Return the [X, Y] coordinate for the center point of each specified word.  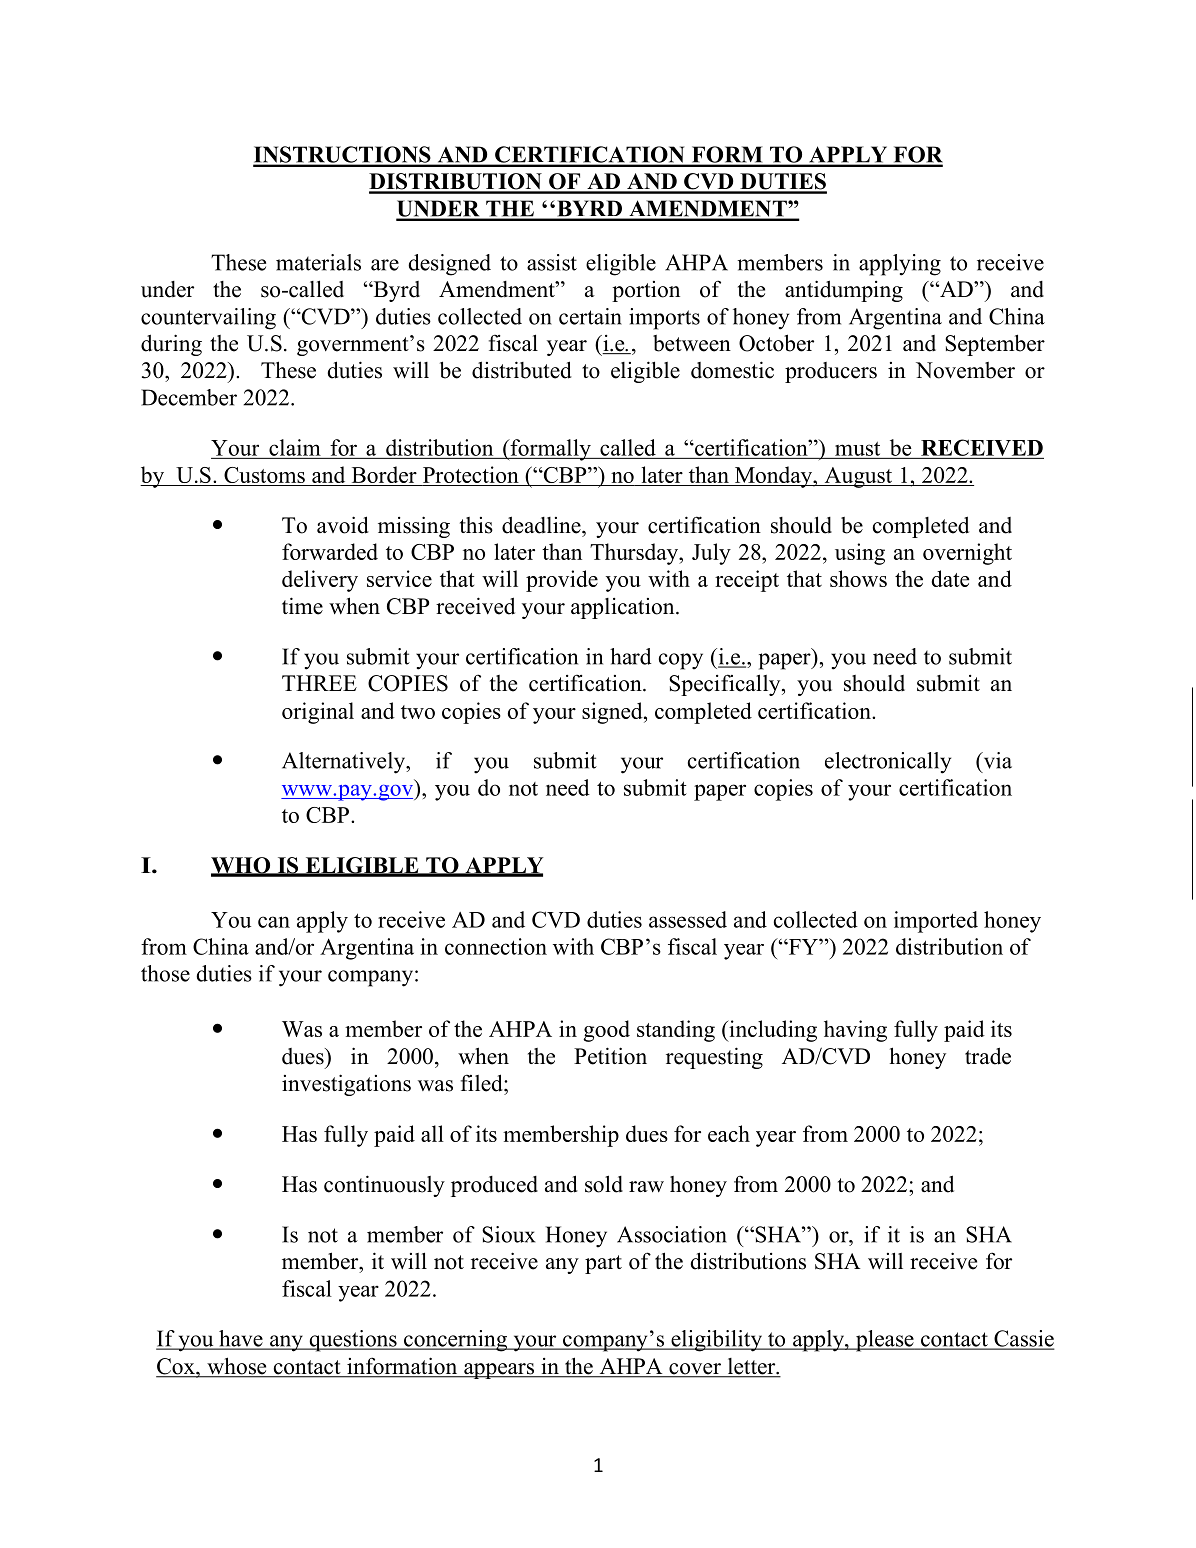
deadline [542, 525]
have [241, 1339]
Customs [264, 475]
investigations [346, 1085]
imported [936, 922]
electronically [888, 763]
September [995, 345]
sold [604, 1184]
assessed [688, 919]
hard [631, 656]
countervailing [208, 319]
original [318, 713]
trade [988, 1056]
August [858, 477]
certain [590, 316]
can [274, 922]
